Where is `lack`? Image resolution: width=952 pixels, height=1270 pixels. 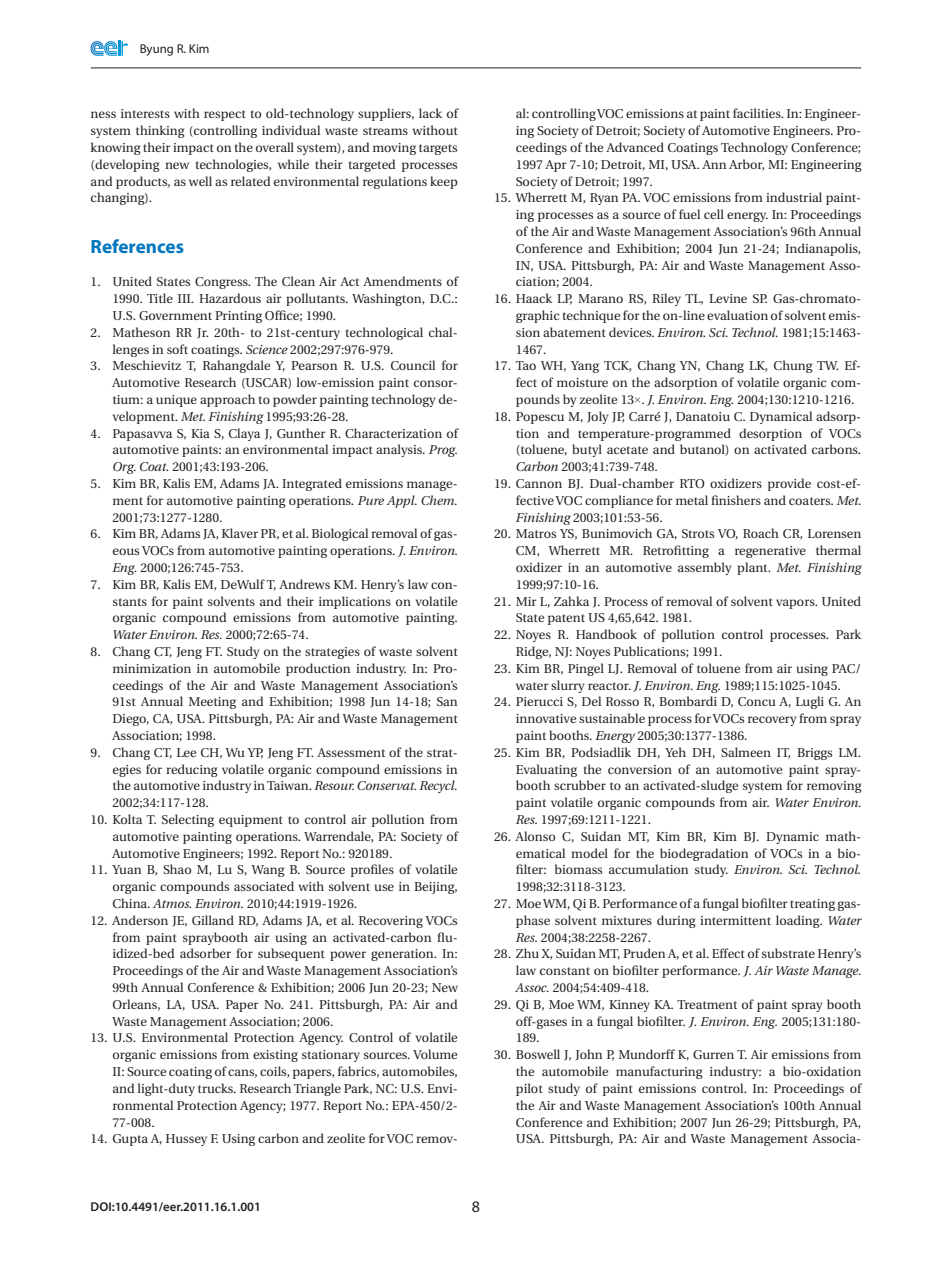 lack is located at coordinates (430, 113).
